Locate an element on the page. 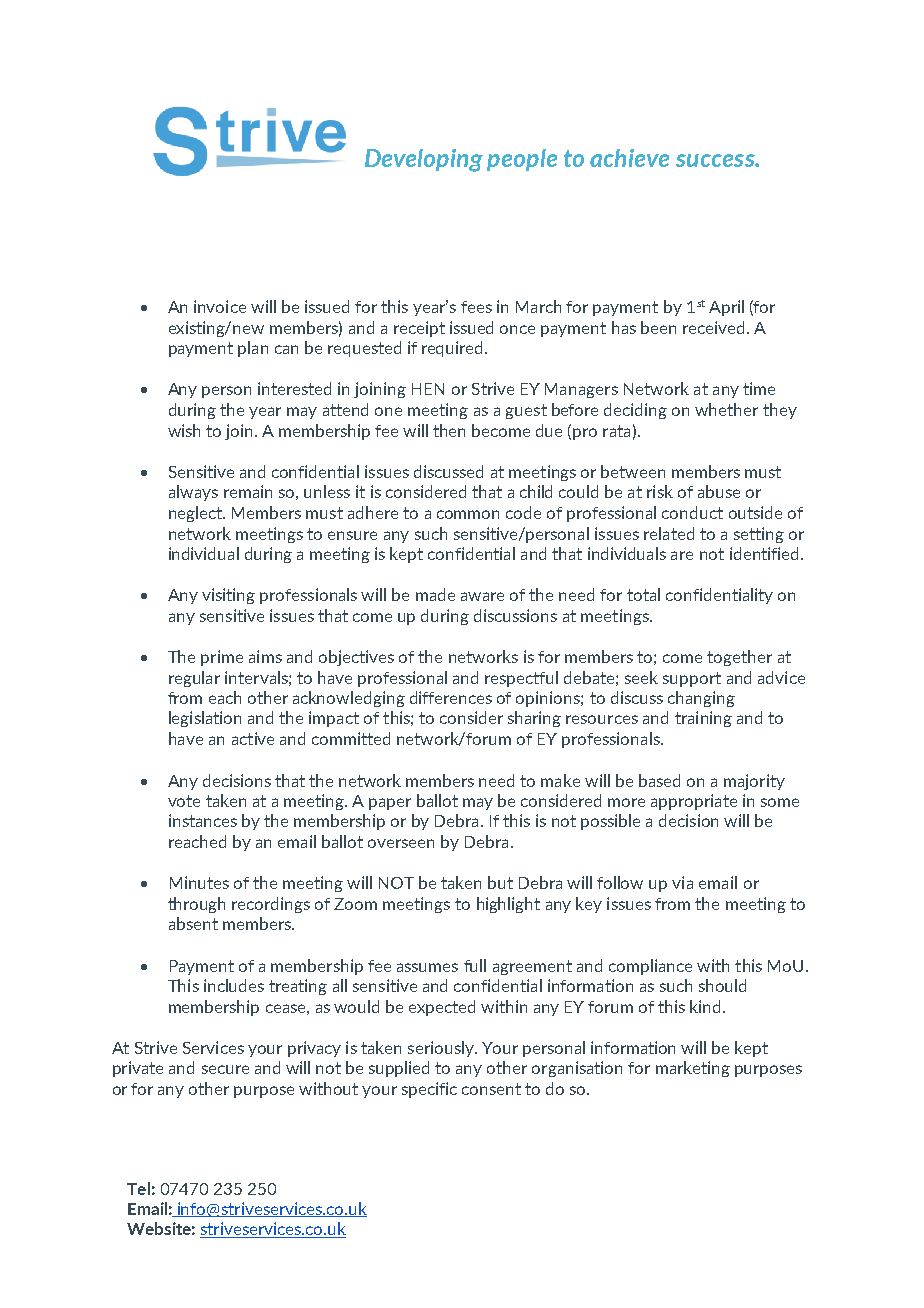  achieve is located at coordinates (629, 158).
